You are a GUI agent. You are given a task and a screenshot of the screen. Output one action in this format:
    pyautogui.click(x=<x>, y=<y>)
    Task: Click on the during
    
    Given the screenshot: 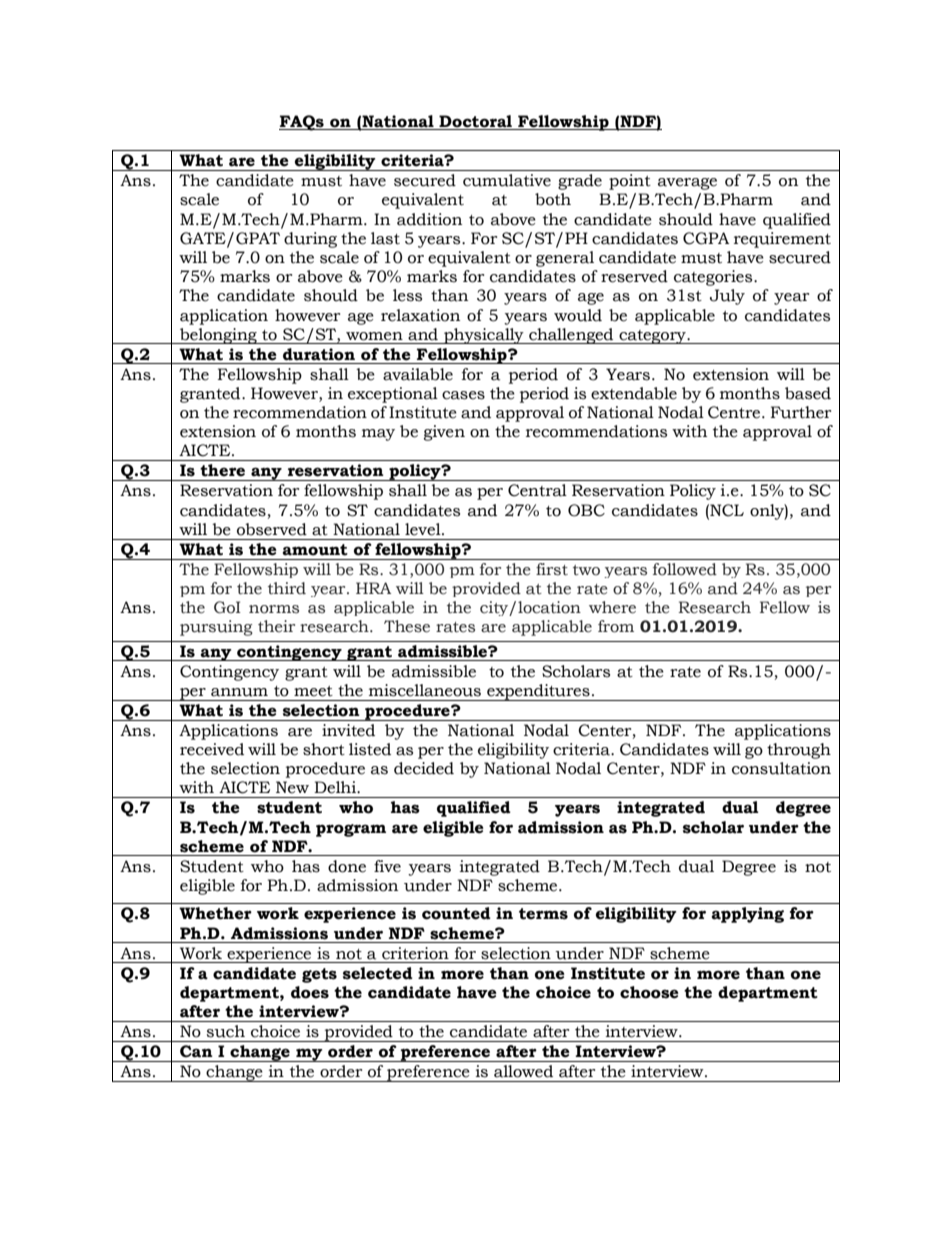 What is the action you would take?
    pyautogui.click(x=310, y=240)
